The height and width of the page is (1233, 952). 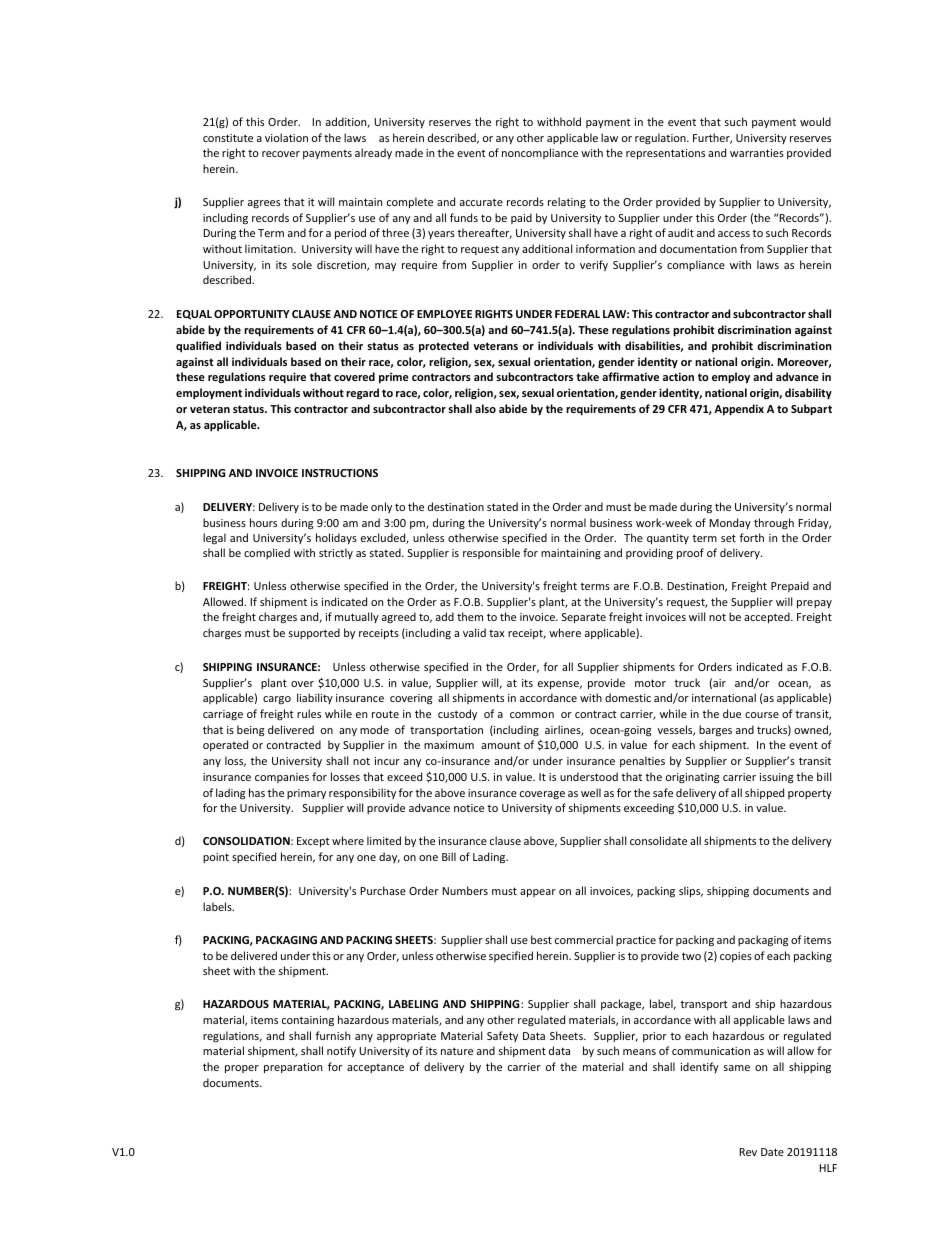 What do you see at coordinates (286, 137) in the page?
I see `violation` at bounding box center [286, 137].
